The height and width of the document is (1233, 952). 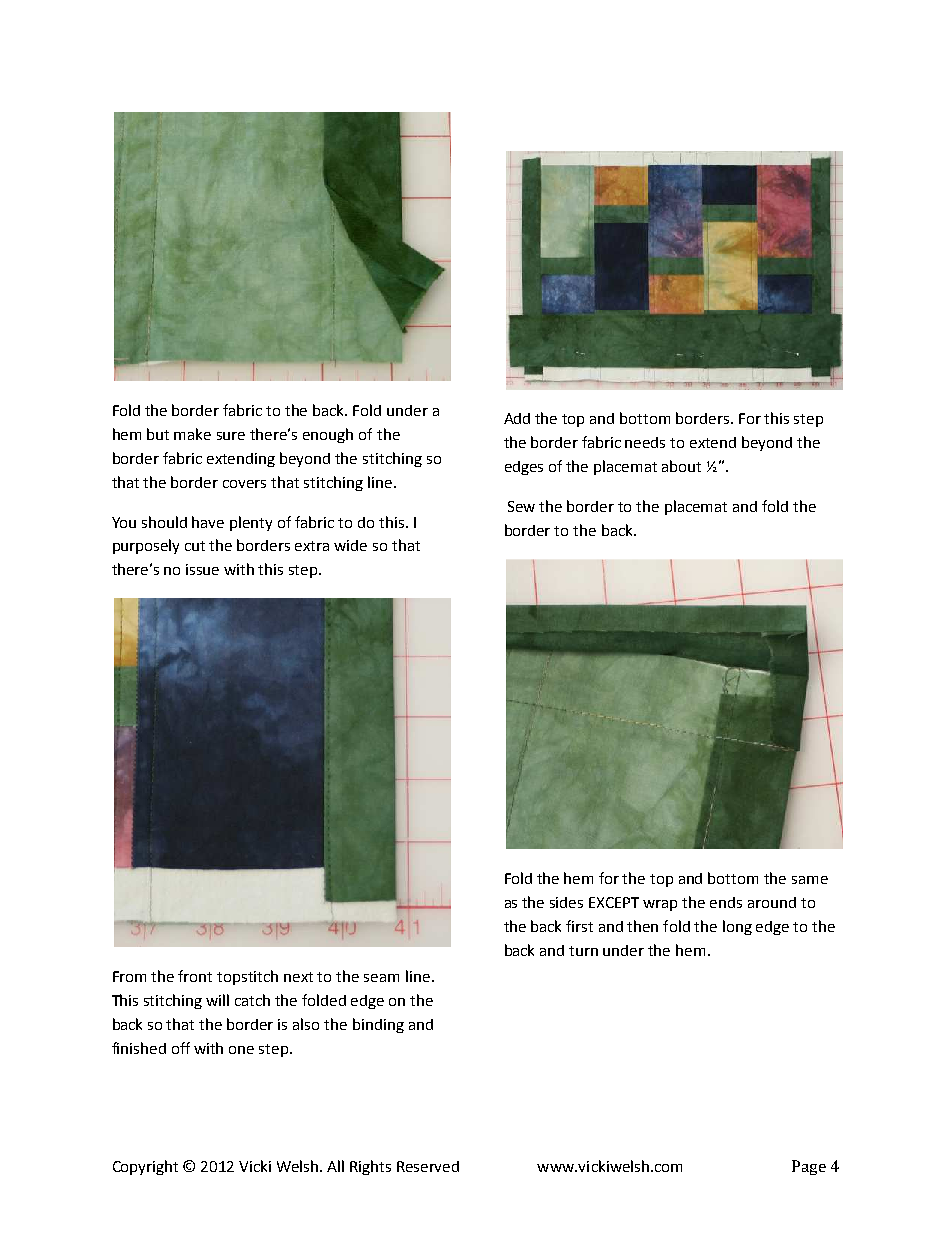 What do you see at coordinates (681, 466) in the document?
I see `about` at bounding box center [681, 466].
